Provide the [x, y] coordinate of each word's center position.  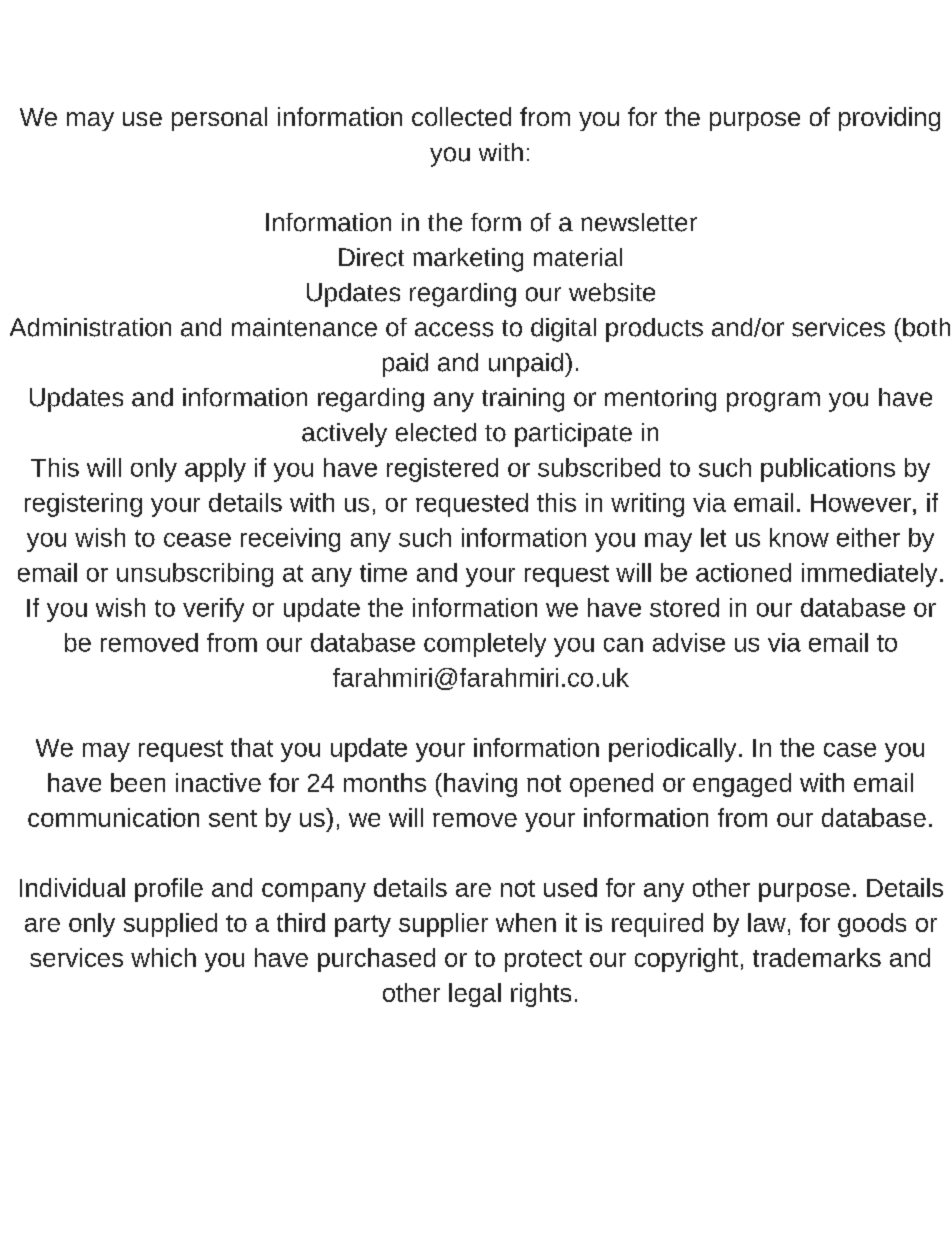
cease [197, 540]
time [383, 572]
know [799, 537]
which [163, 957]
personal [219, 119]
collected [461, 116]
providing [889, 119]
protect [543, 961]
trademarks [817, 957]
